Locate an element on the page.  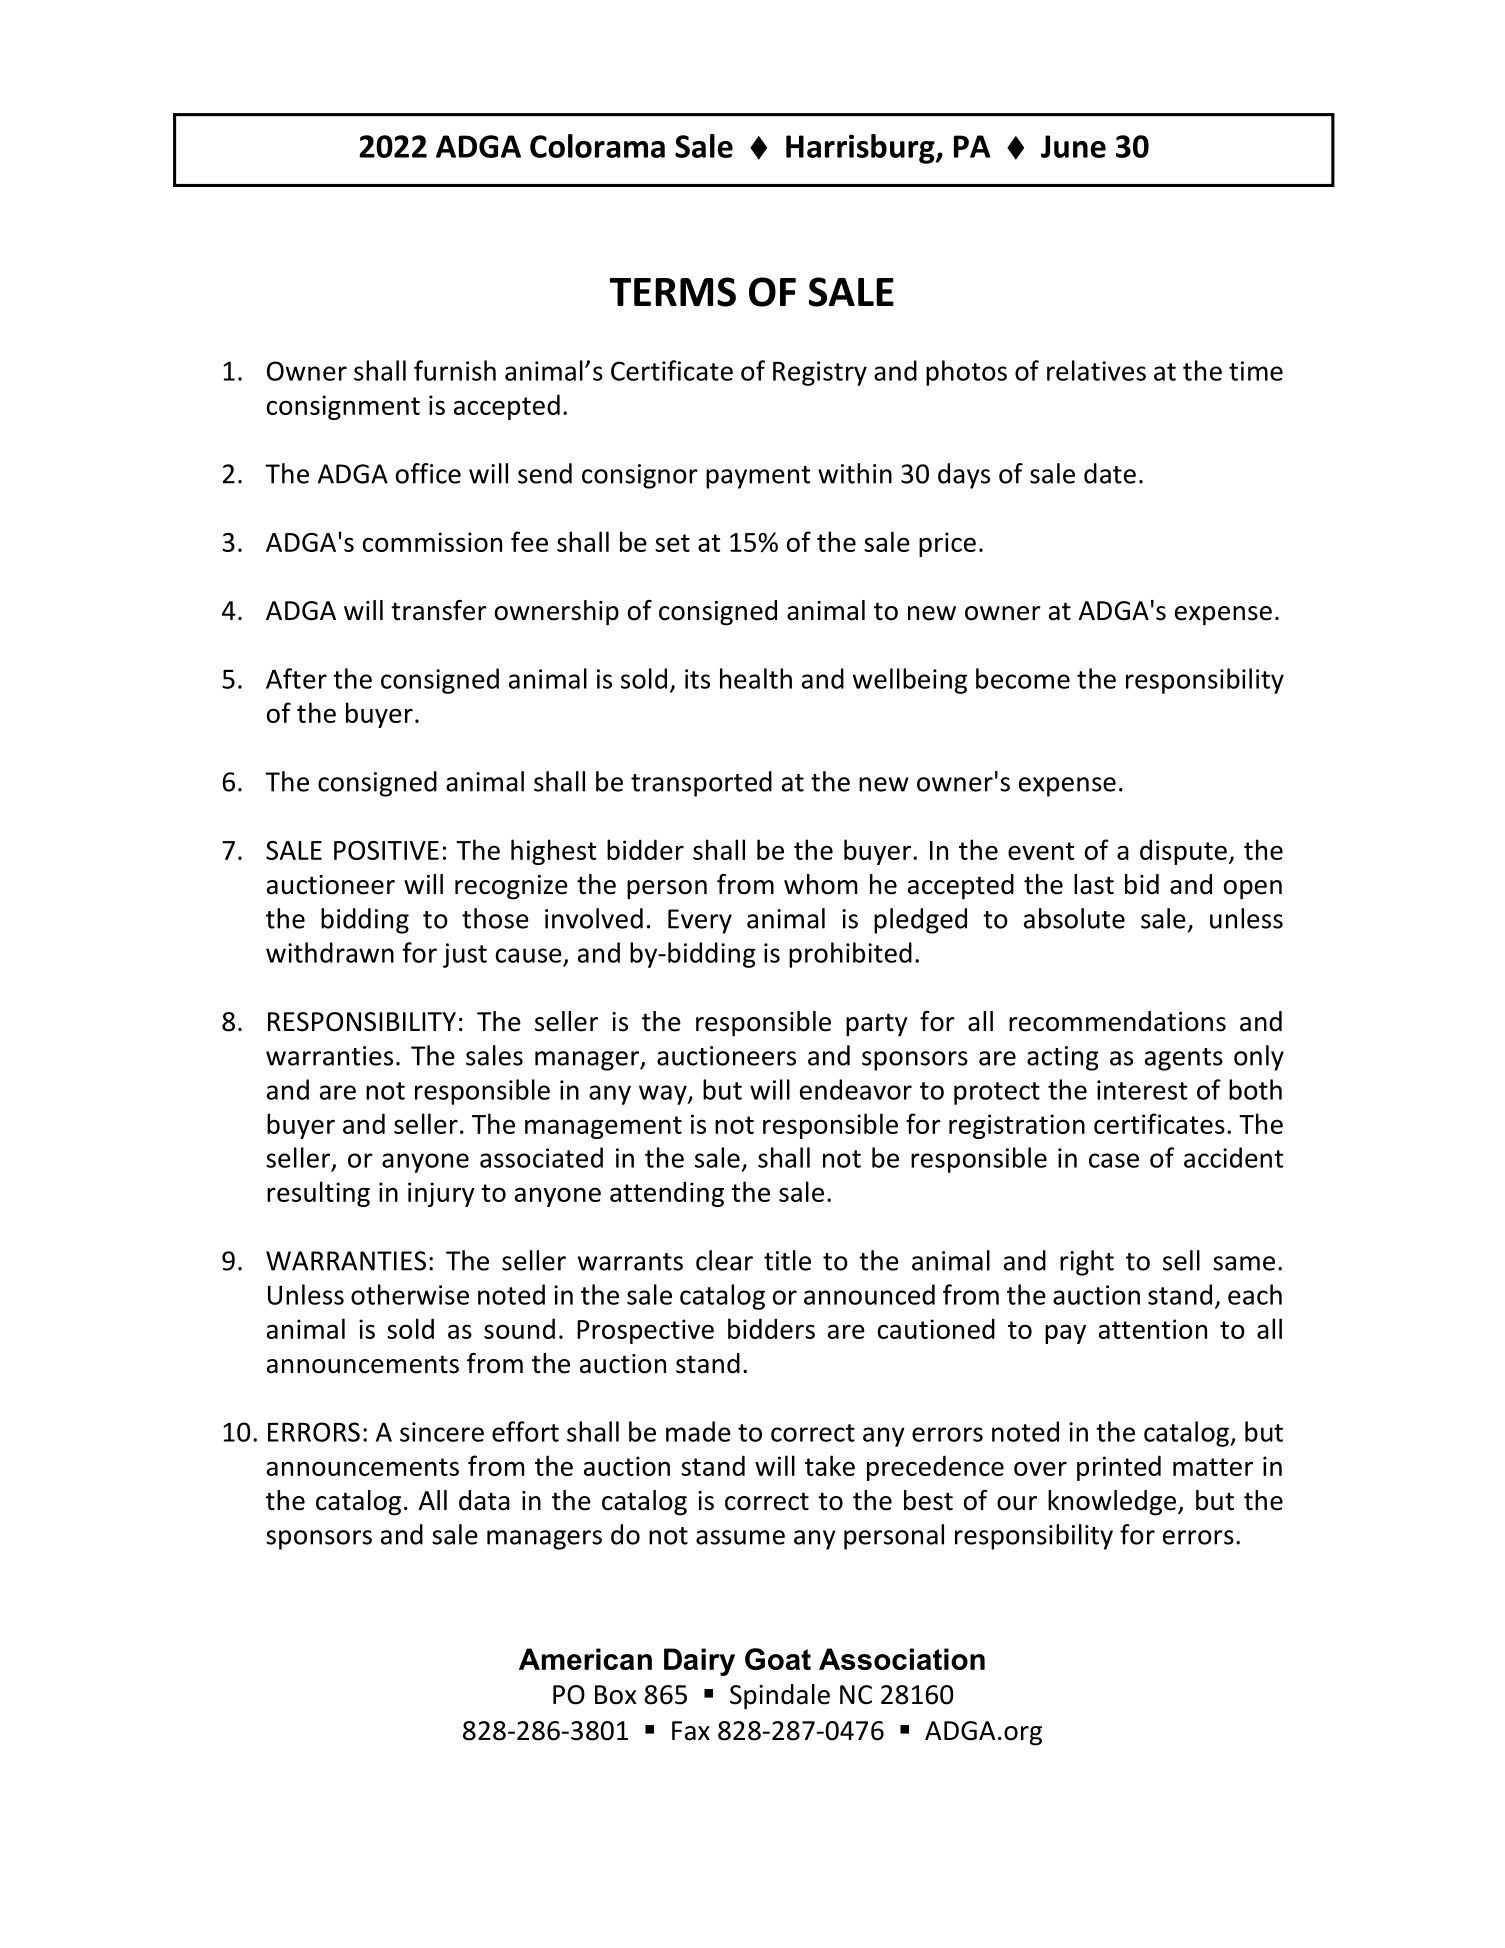
dispute is located at coordinates (1183, 852).
